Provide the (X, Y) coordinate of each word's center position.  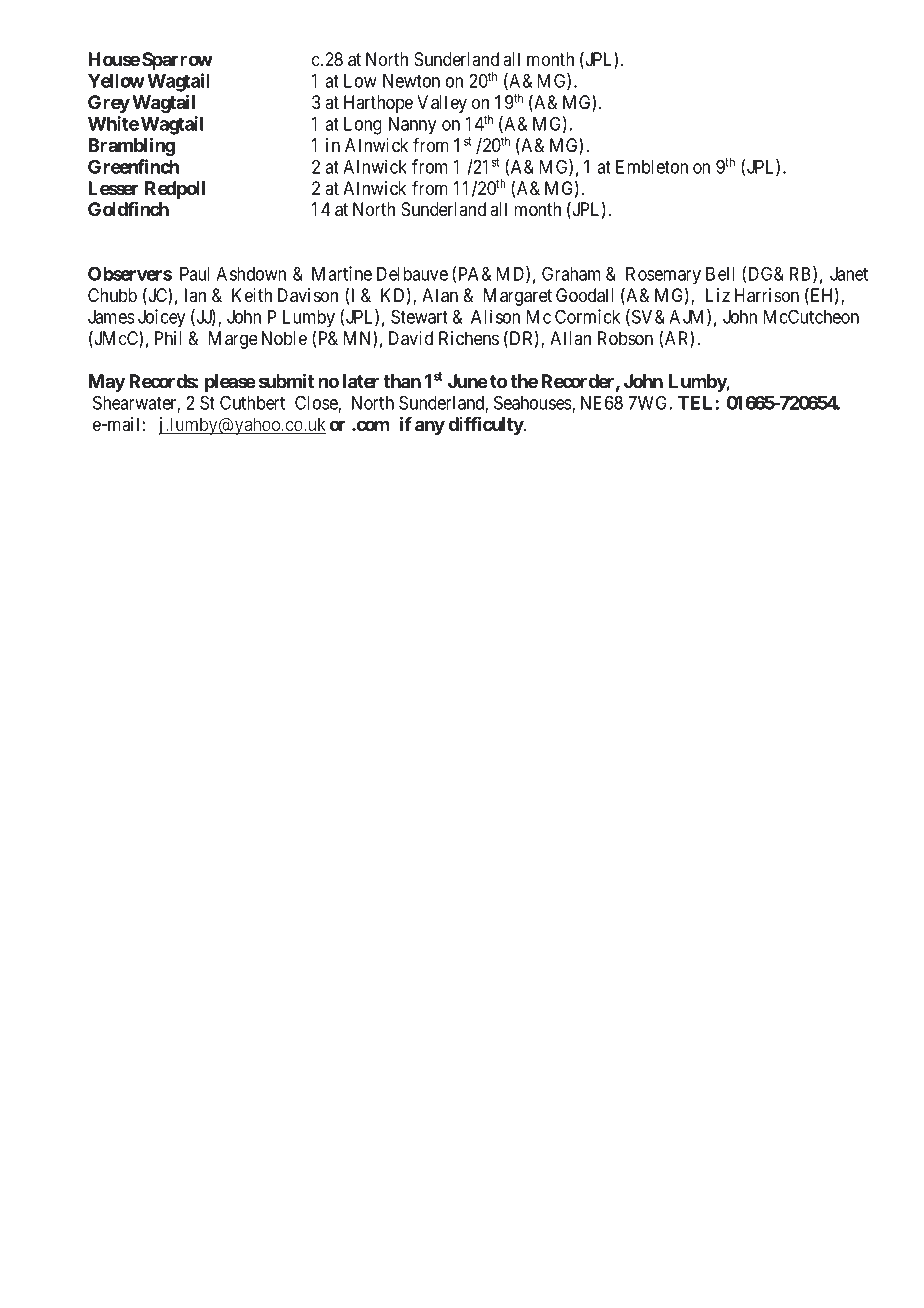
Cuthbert (252, 402)
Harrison (767, 295)
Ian (195, 295)
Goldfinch (128, 208)
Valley (442, 104)
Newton (411, 81)
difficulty (486, 425)
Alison (495, 316)
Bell (720, 274)
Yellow (116, 81)
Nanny (412, 126)
